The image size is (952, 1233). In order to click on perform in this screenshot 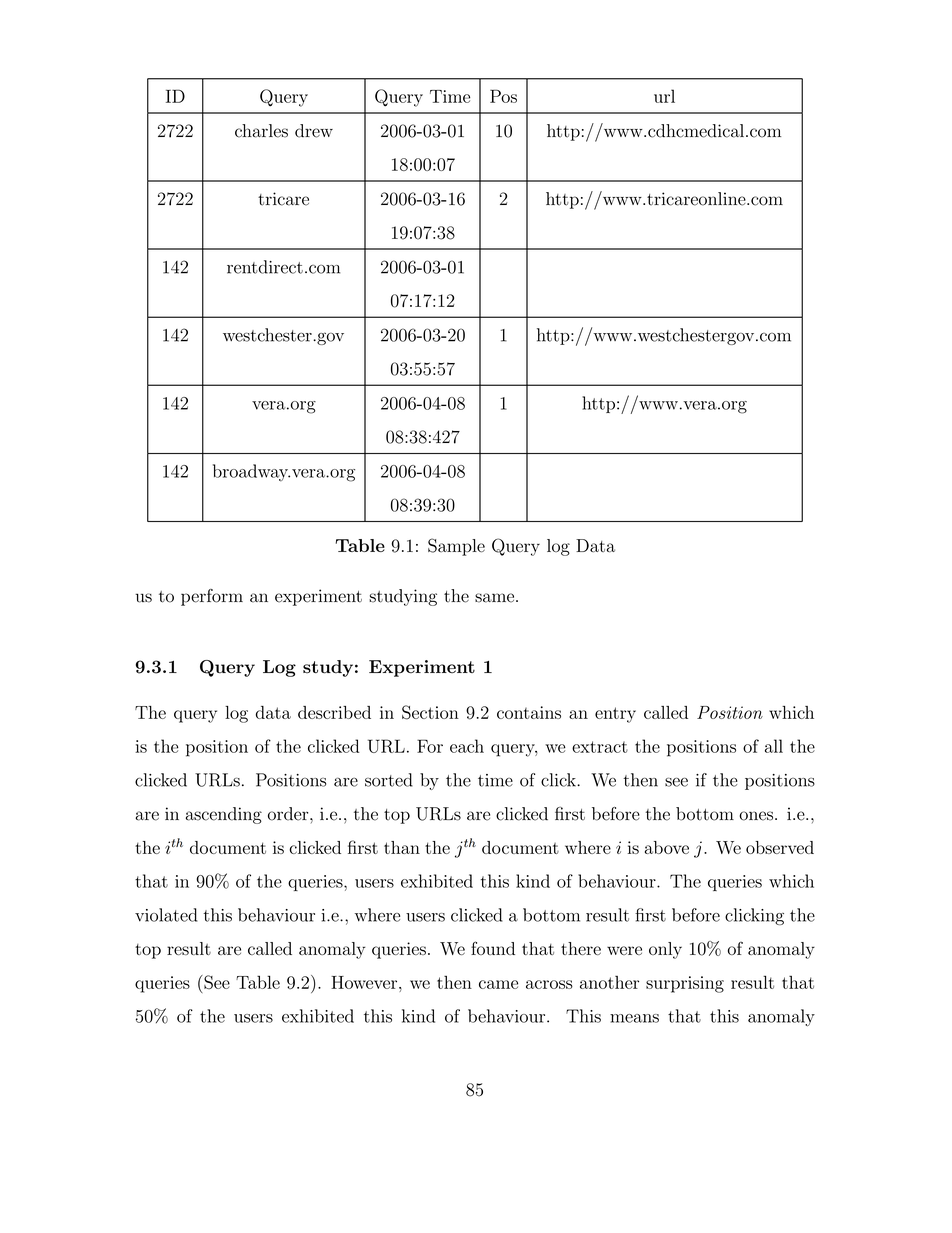, I will do `click(212, 597)`.
